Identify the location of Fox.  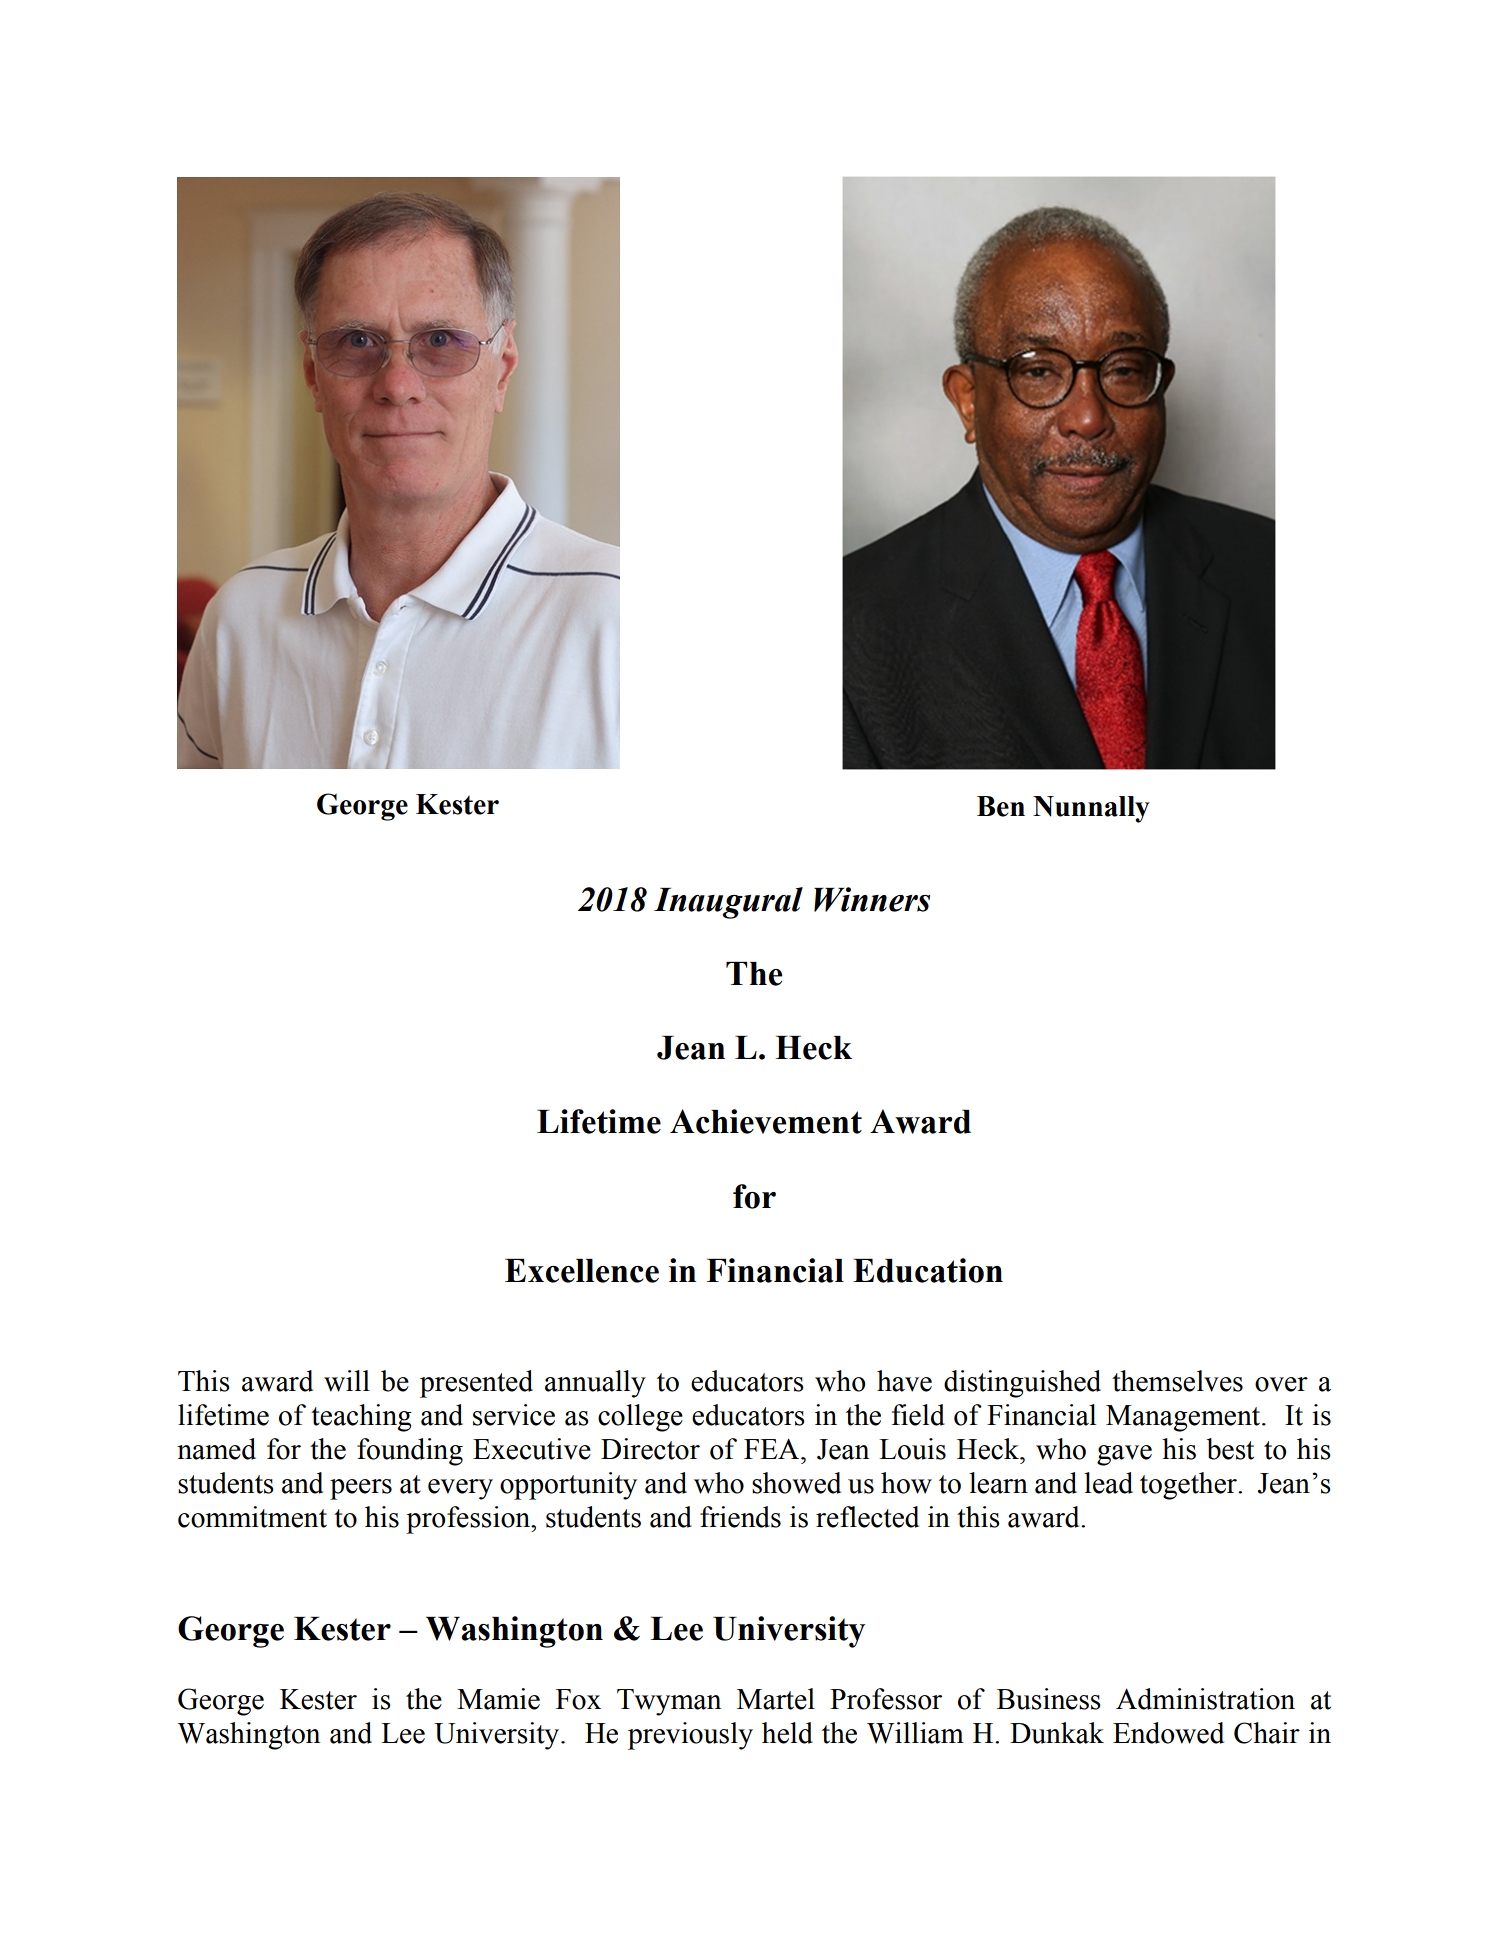
(578, 1699).
